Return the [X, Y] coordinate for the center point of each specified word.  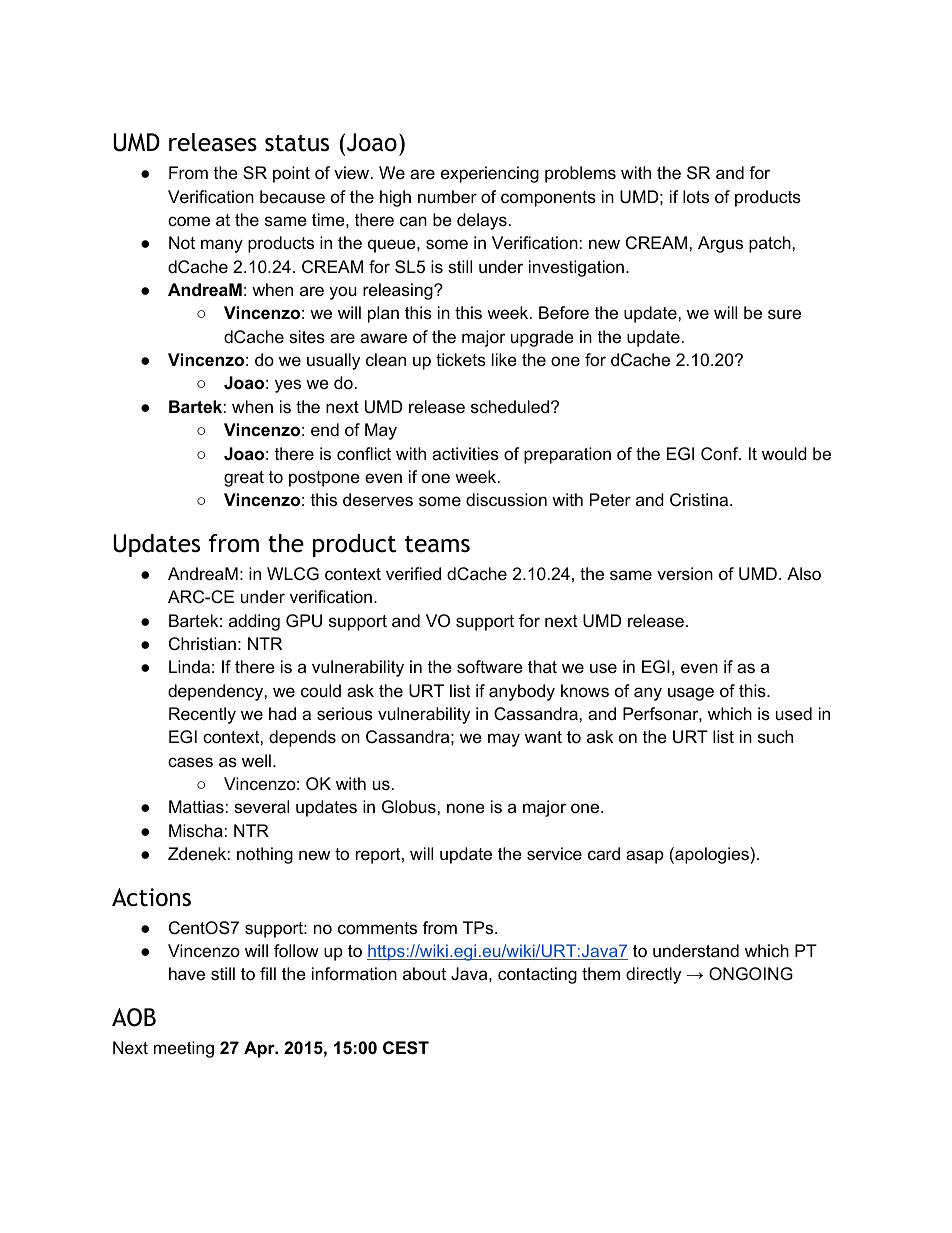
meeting [184, 1049]
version [685, 573]
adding [254, 622]
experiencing [490, 174]
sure [784, 314]
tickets [461, 360]
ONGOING [751, 974]
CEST [406, 1048]
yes [288, 386]
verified [413, 574]
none [466, 808]
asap [645, 857]
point [291, 174]
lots [696, 197]
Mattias [196, 807]
